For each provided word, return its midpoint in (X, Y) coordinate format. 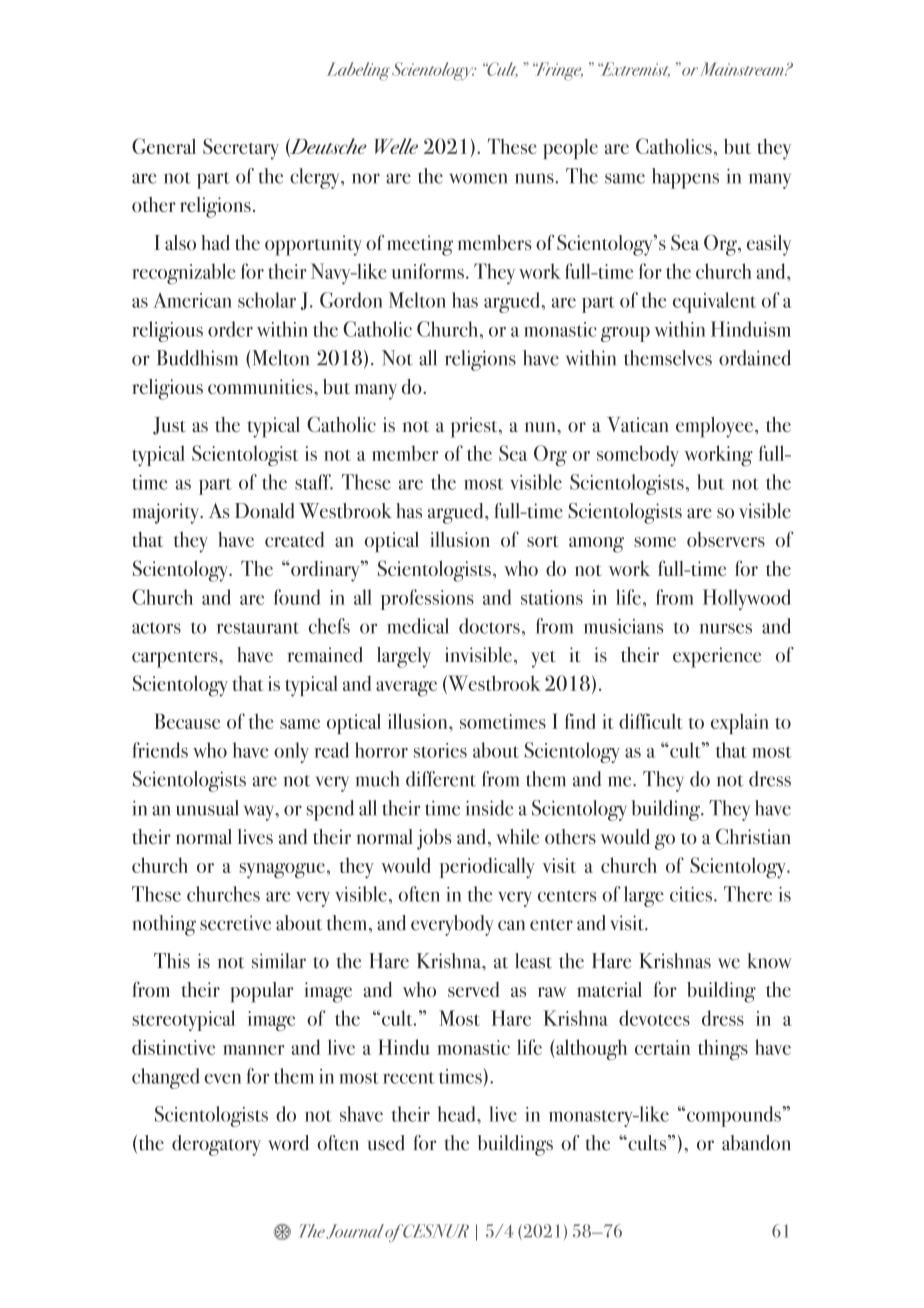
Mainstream (743, 69)
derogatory (216, 1145)
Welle (396, 146)
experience (717, 657)
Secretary (241, 149)
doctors (489, 626)
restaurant (257, 628)
